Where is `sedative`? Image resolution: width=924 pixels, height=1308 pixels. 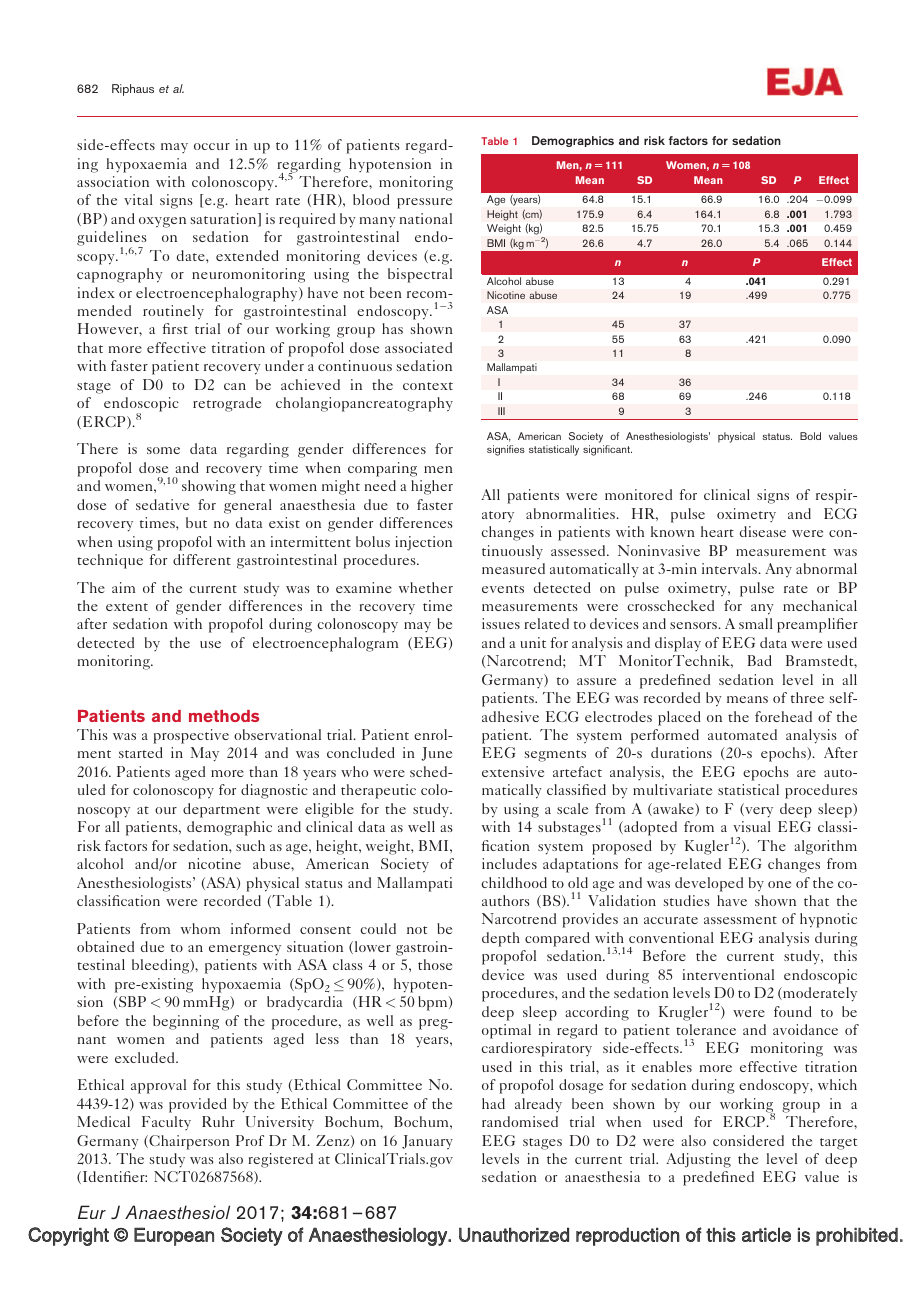 sedative is located at coordinates (162, 504).
